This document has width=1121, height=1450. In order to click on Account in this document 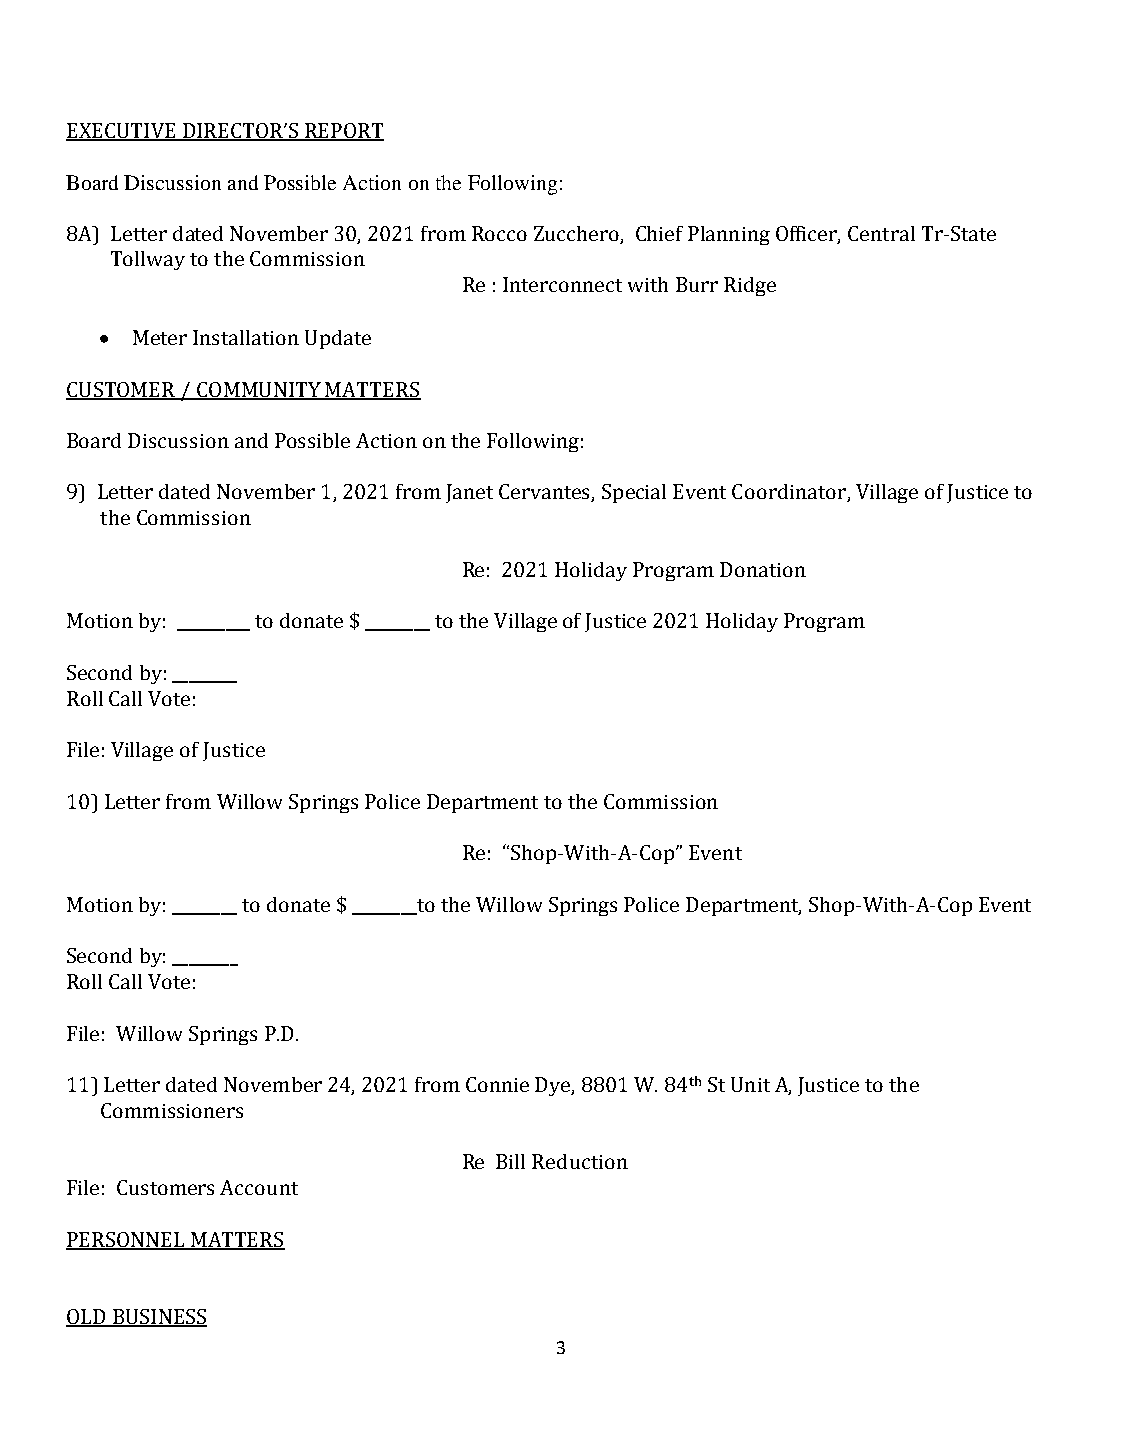, I will do `click(259, 1187)`.
